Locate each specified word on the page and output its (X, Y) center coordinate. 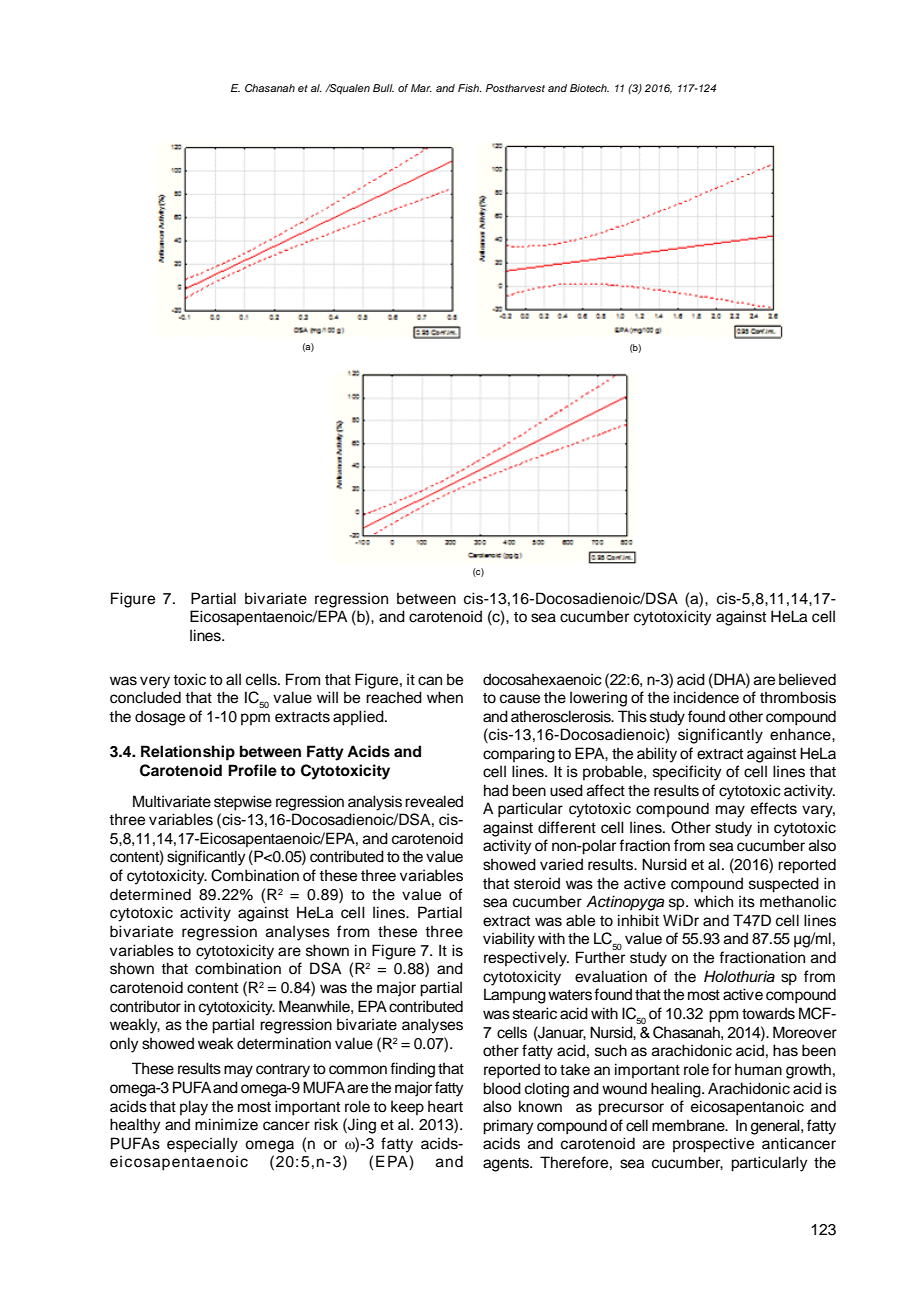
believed (807, 679)
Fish (470, 88)
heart (445, 1106)
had (496, 790)
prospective (713, 1145)
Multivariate (172, 801)
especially (202, 1145)
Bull (383, 88)
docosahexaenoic (542, 679)
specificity (687, 773)
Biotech (589, 88)
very (155, 682)
